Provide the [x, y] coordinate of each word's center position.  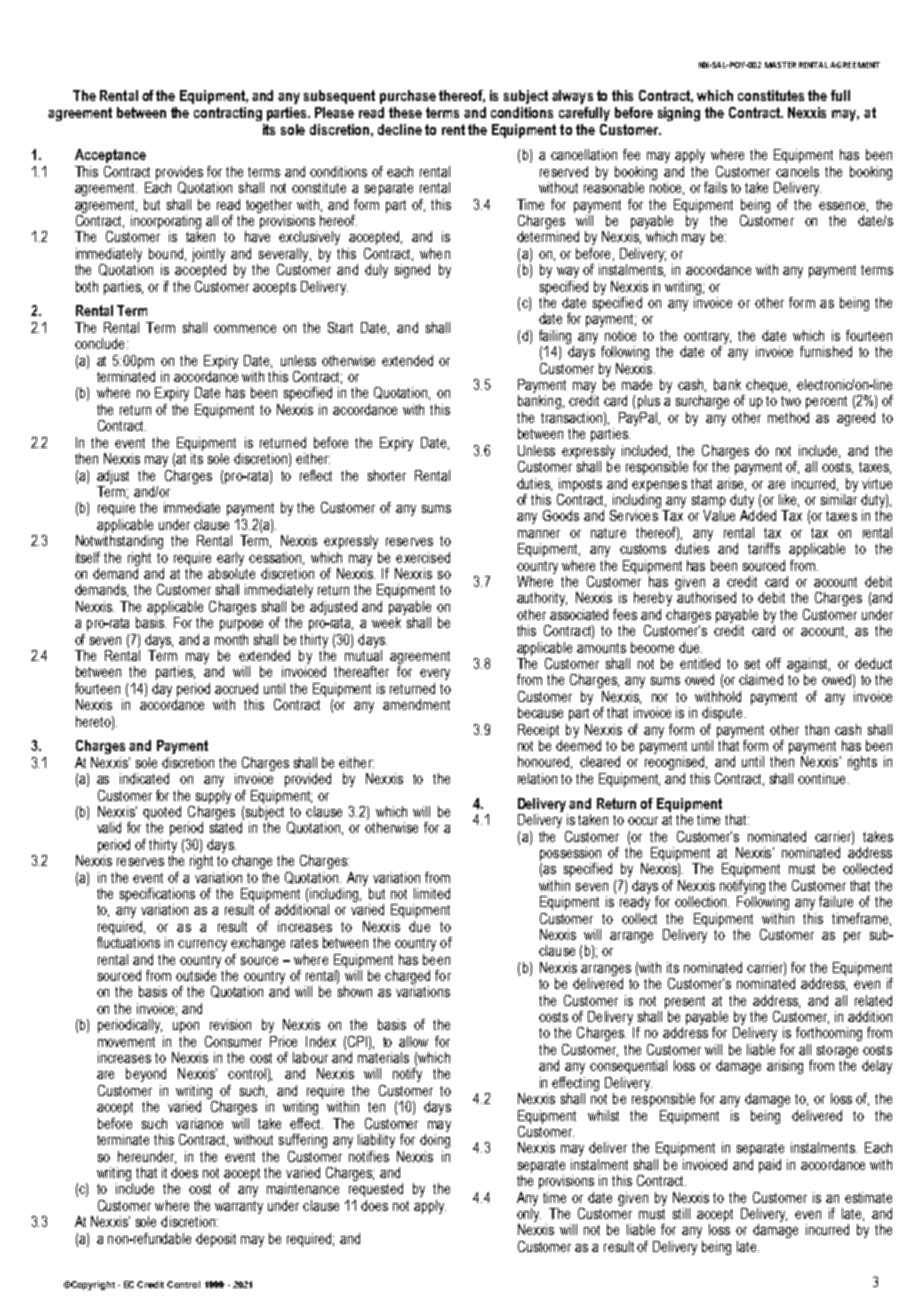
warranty [239, 1207]
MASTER [780, 65]
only [529, 1215]
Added [758, 515]
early [230, 559]
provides [179, 173]
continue [821, 778]
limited [432, 893]
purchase [408, 97]
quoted [162, 814]
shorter [387, 475]
